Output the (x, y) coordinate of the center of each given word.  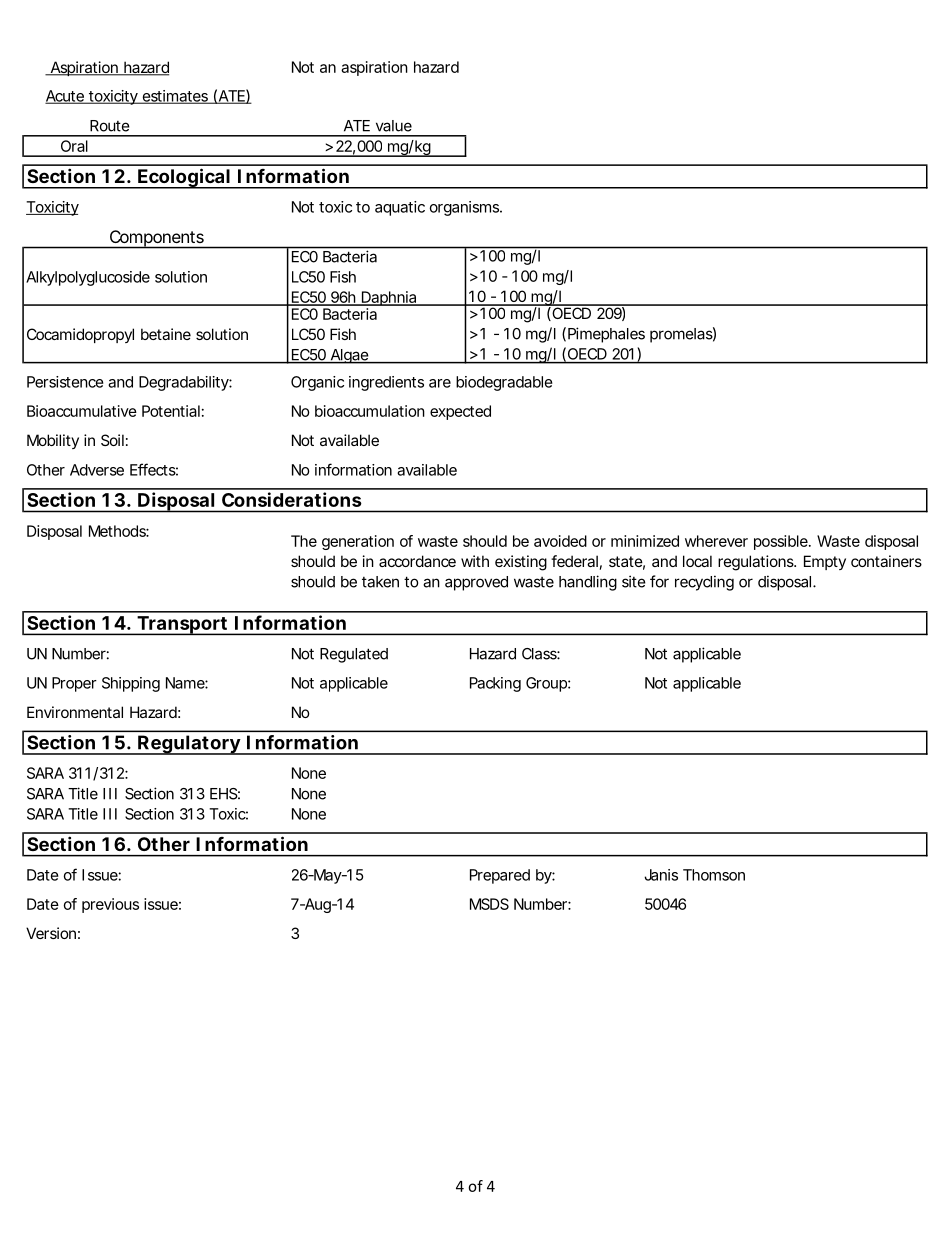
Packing (495, 684)
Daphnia (389, 300)
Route (110, 126)
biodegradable (504, 383)
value (394, 126)
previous (110, 905)
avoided (560, 541)
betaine (166, 334)
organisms (466, 208)
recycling (704, 583)
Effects (154, 469)
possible (782, 542)
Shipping (131, 684)
